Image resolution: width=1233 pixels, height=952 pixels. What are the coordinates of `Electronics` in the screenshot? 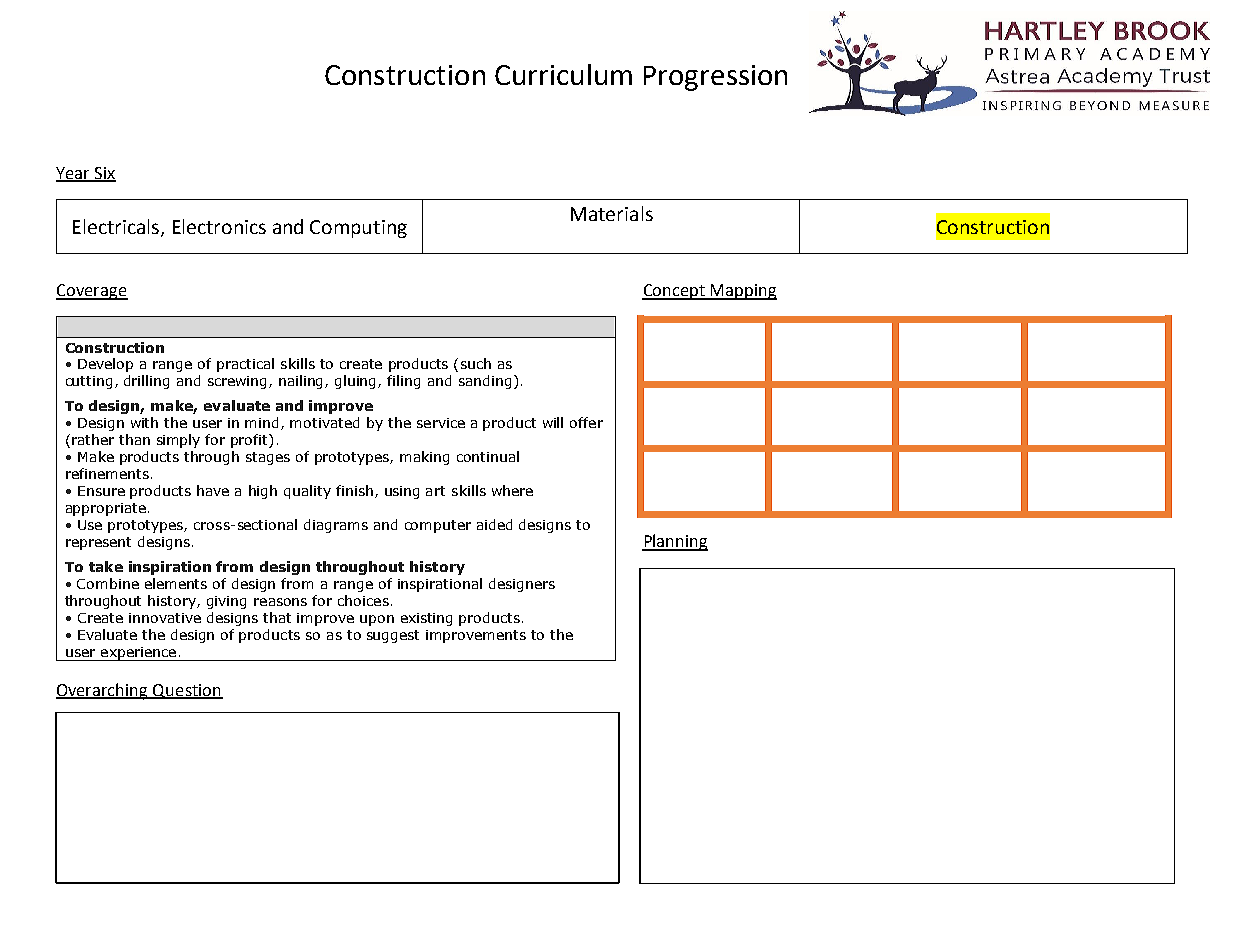 It's located at (219, 226).
